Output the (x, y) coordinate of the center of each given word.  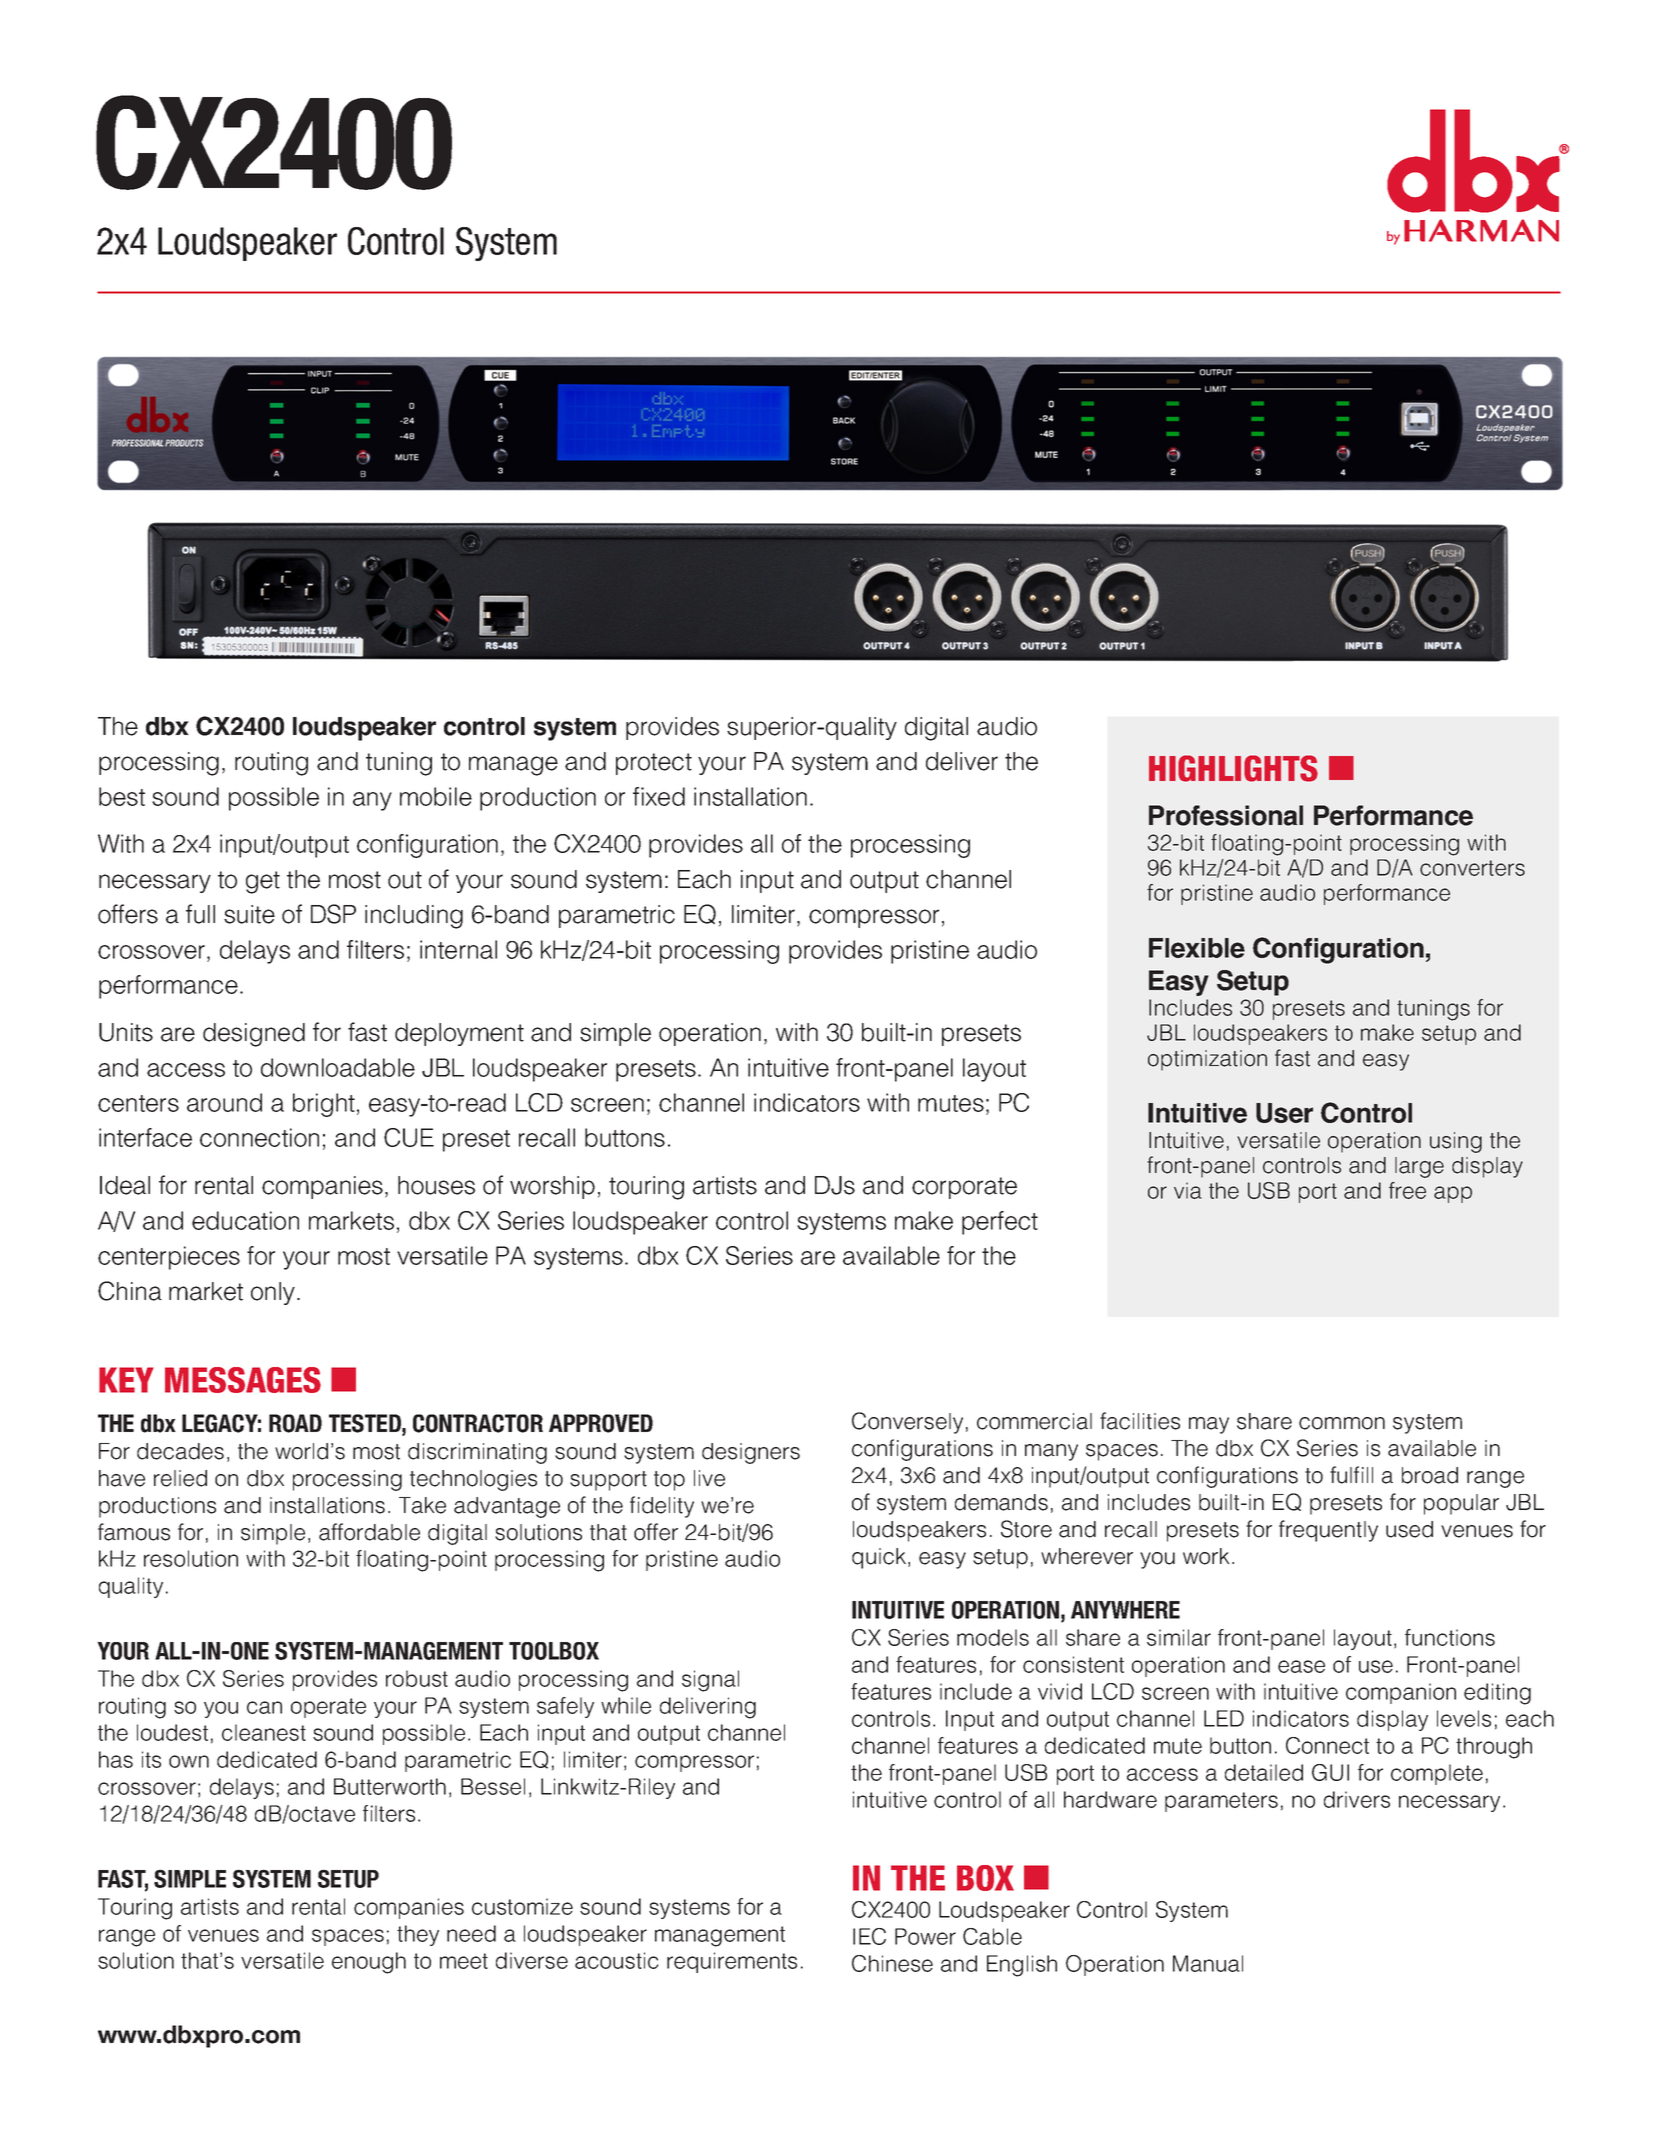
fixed (659, 796)
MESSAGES (243, 1380)
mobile (436, 796)
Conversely (907, 1423)
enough (369, 1963)
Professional (1226, 815)
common (1342, 1423)
